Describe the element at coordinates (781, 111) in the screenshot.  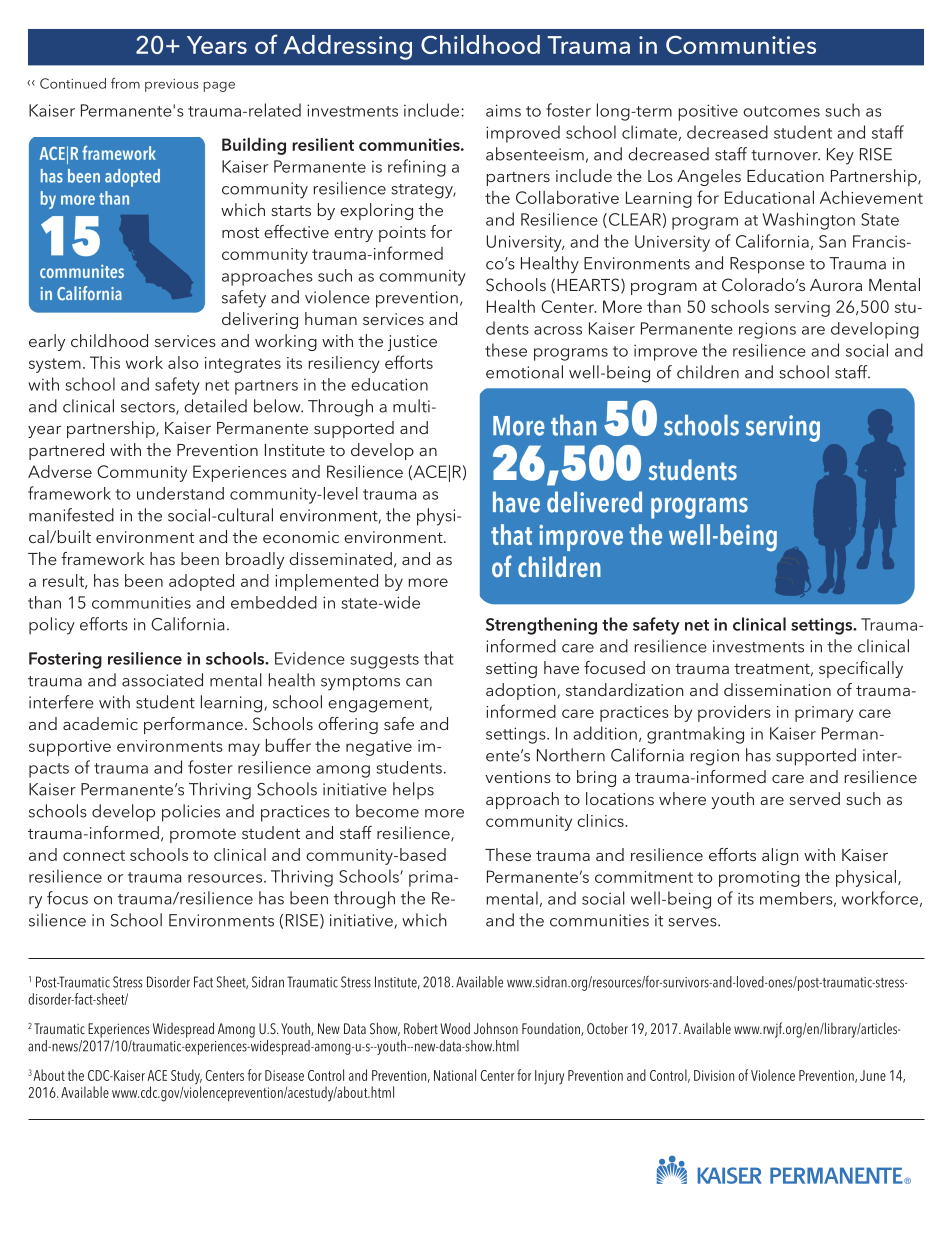
I see `outcomes` at that location.
